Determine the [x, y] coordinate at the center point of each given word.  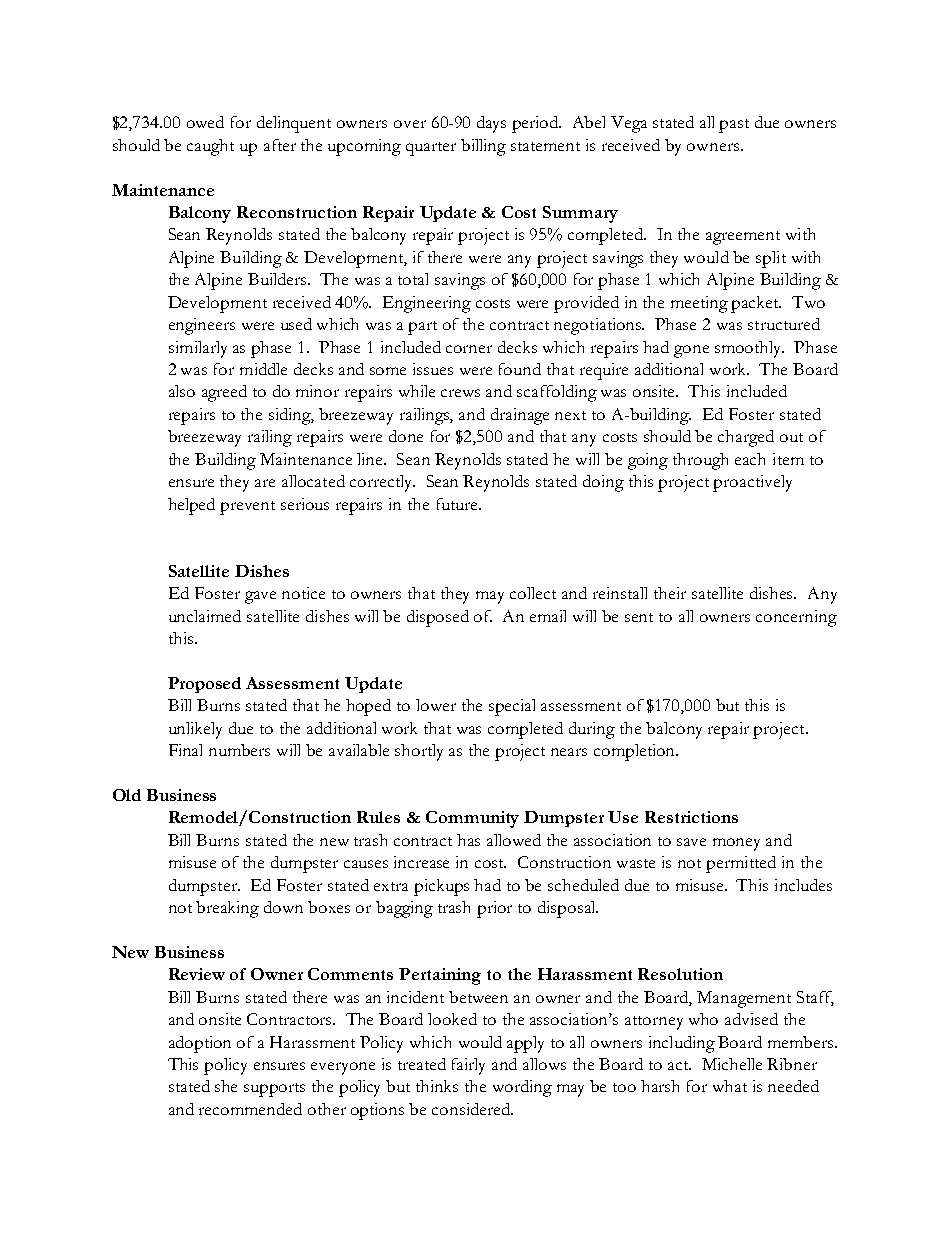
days [491, 124]
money [736, 844]
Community [472, 819]
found [520, 369]
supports [274, 1090]
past [734, 126]
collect [533, 593]
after [280, 145]
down [283, 907]
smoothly [749, 349]
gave [260, 597]
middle [263, 369]
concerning [796, 618]
